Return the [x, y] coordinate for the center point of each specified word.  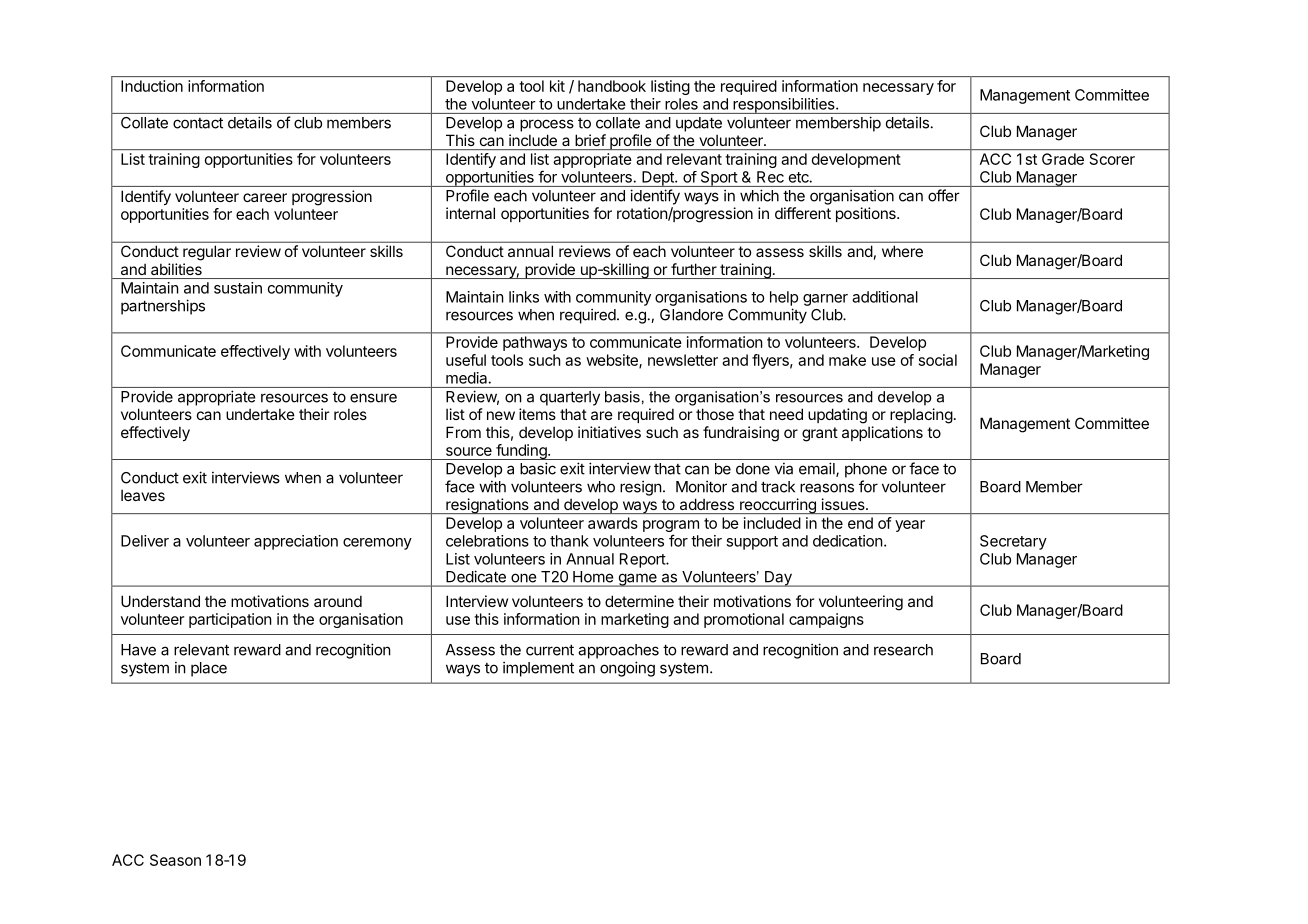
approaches [618, 651]
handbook [612, 86]
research [903, 650]
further [694, 269]
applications [882, 433]
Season [175, 860]
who [601, 487]
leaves [143, 495]
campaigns [826, 620]
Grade [1063, 159]
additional [885, 297]
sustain [238, 288]
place [209, 669]
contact [198, 123]
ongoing [627, 669]
